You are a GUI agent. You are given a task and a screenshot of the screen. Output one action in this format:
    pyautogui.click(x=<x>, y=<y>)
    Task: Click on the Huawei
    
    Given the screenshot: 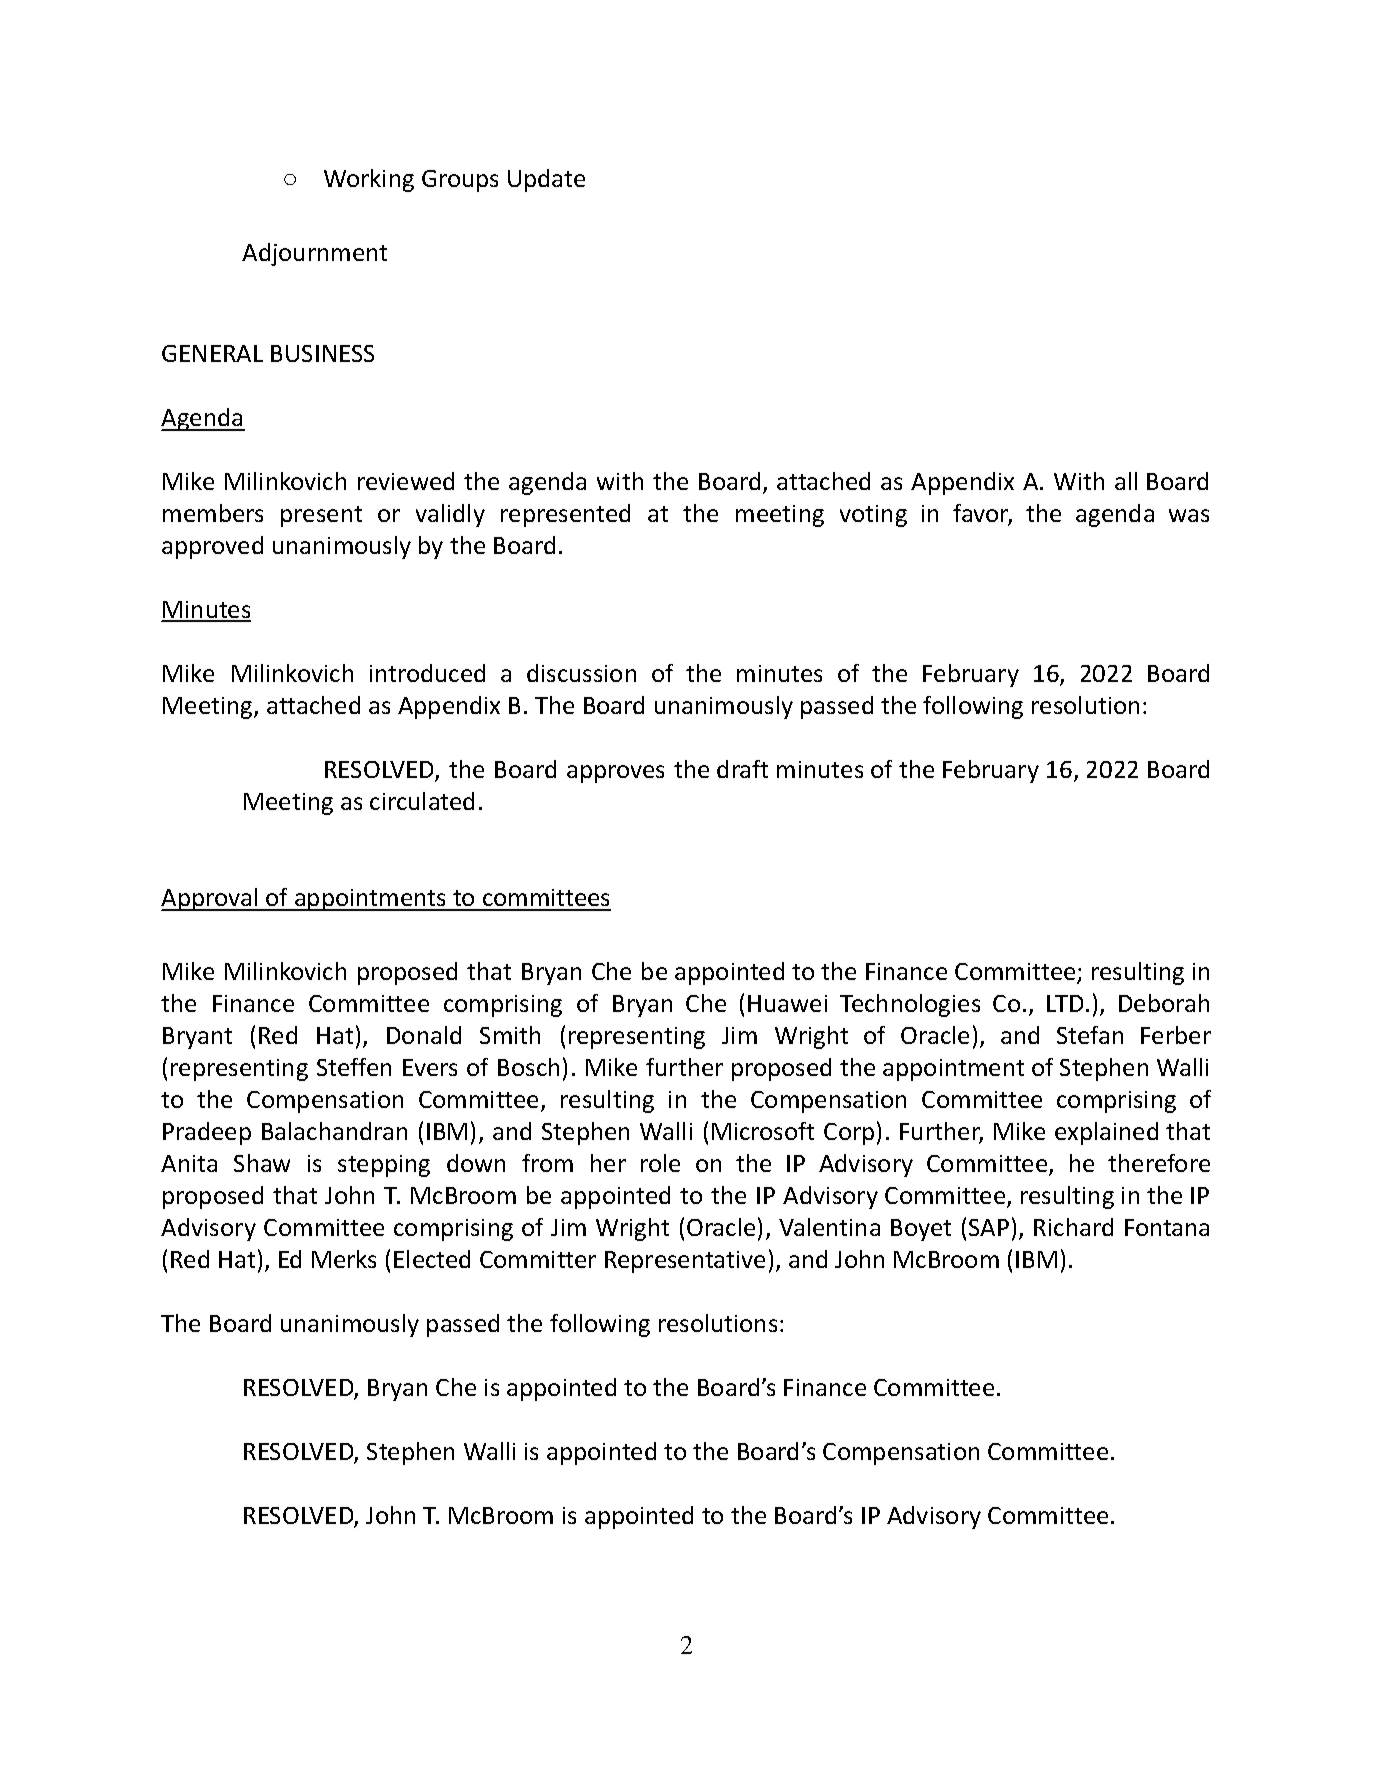 What is the action you would take?
    pyautogui.click(x=787, y=1003)
